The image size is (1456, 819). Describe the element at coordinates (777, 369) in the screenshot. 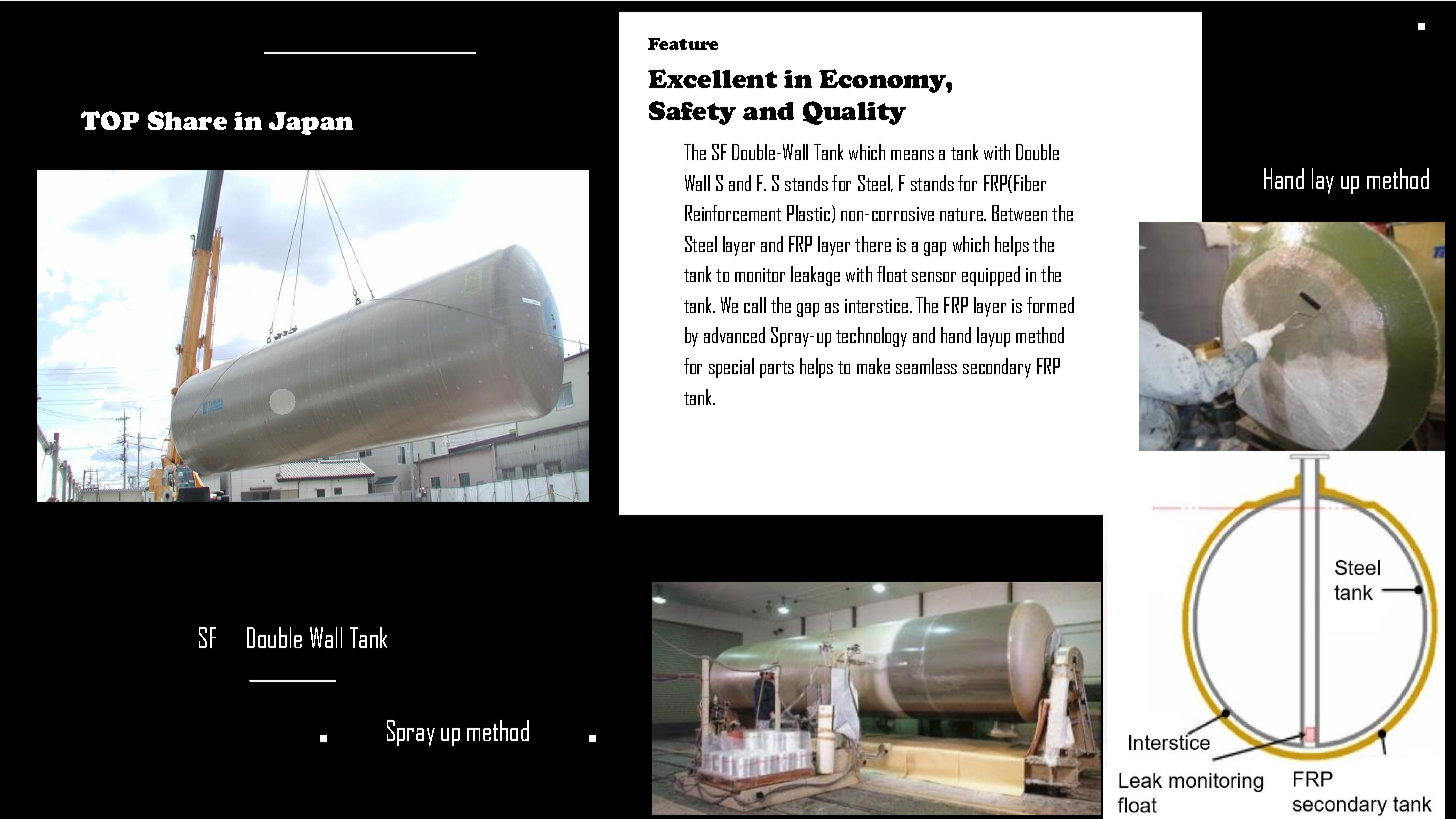

I see `parts` at that location.
